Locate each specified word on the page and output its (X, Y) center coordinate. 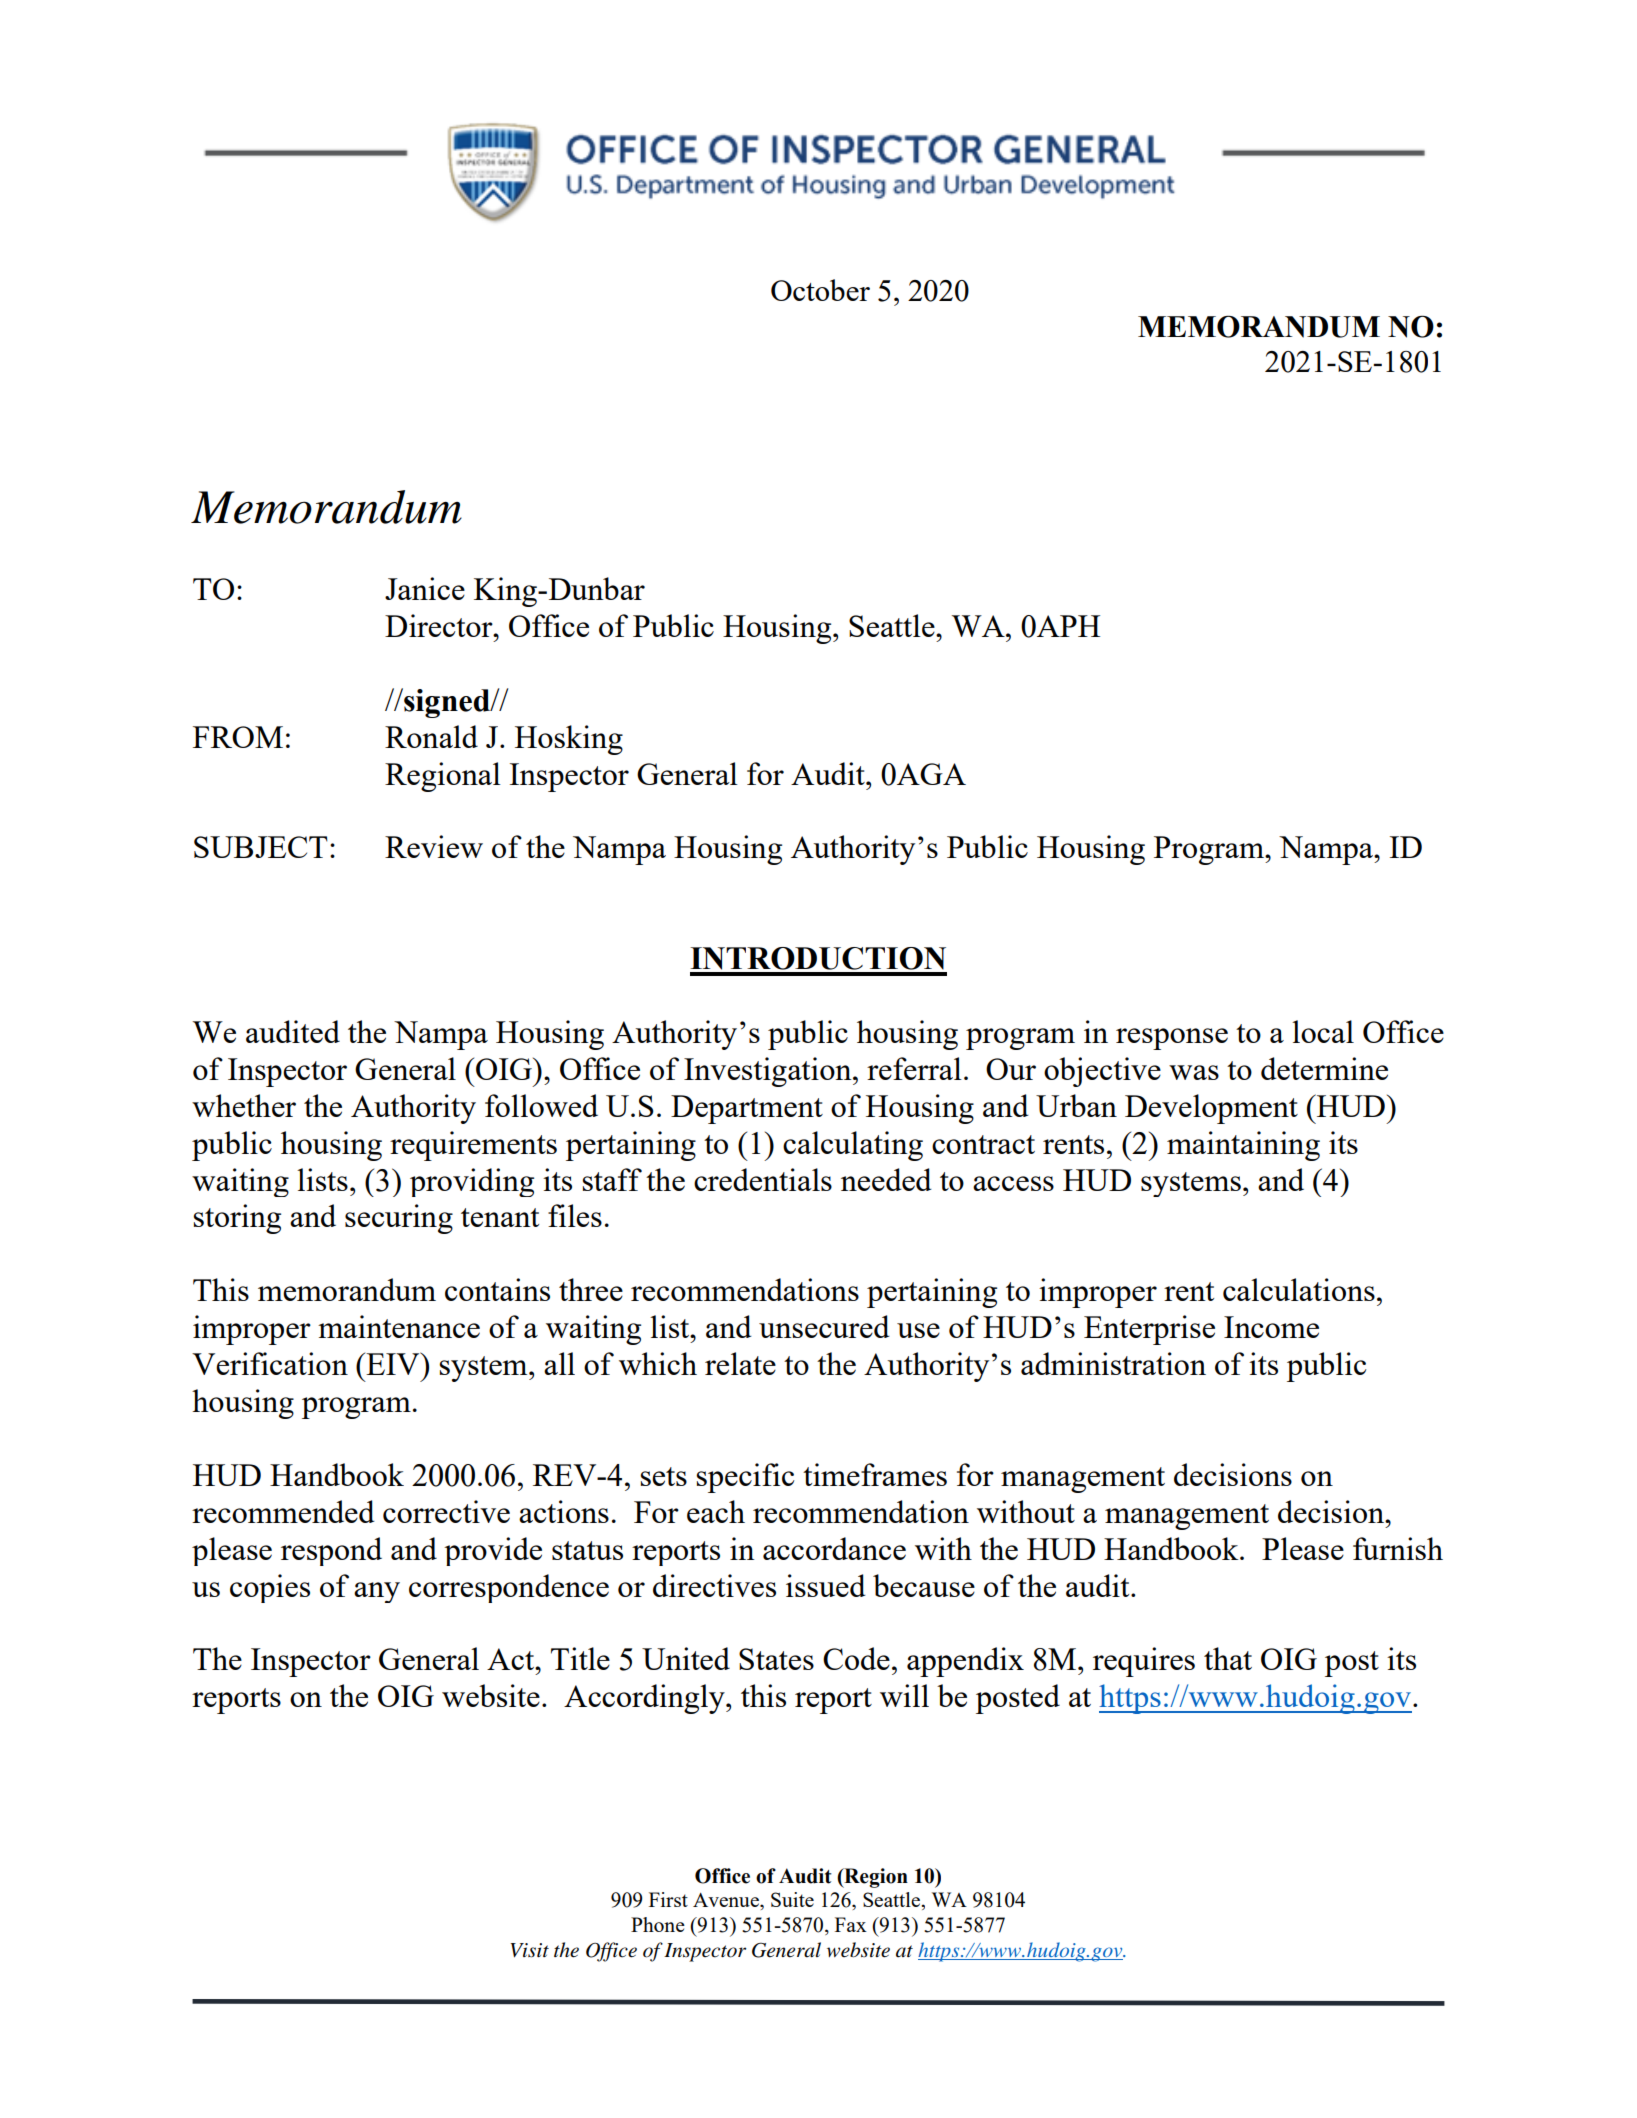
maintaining (1243, 1146)
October (820, 290)
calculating (853, 1146)
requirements (473, 1146)
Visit (530, 1950)
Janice (425, 588)
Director (440, 625)
